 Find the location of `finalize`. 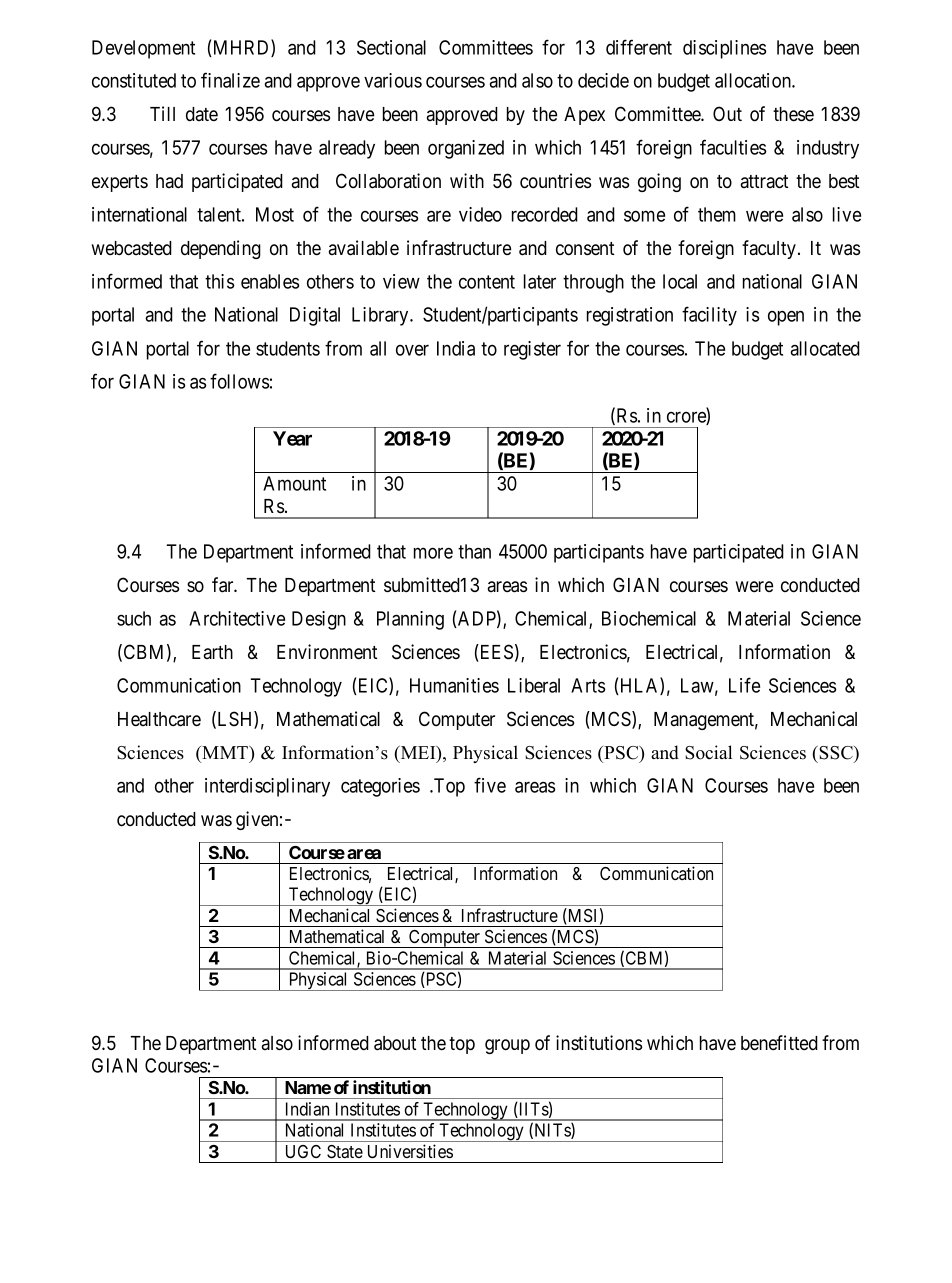

finalize is located at coordinates (230, 80).
